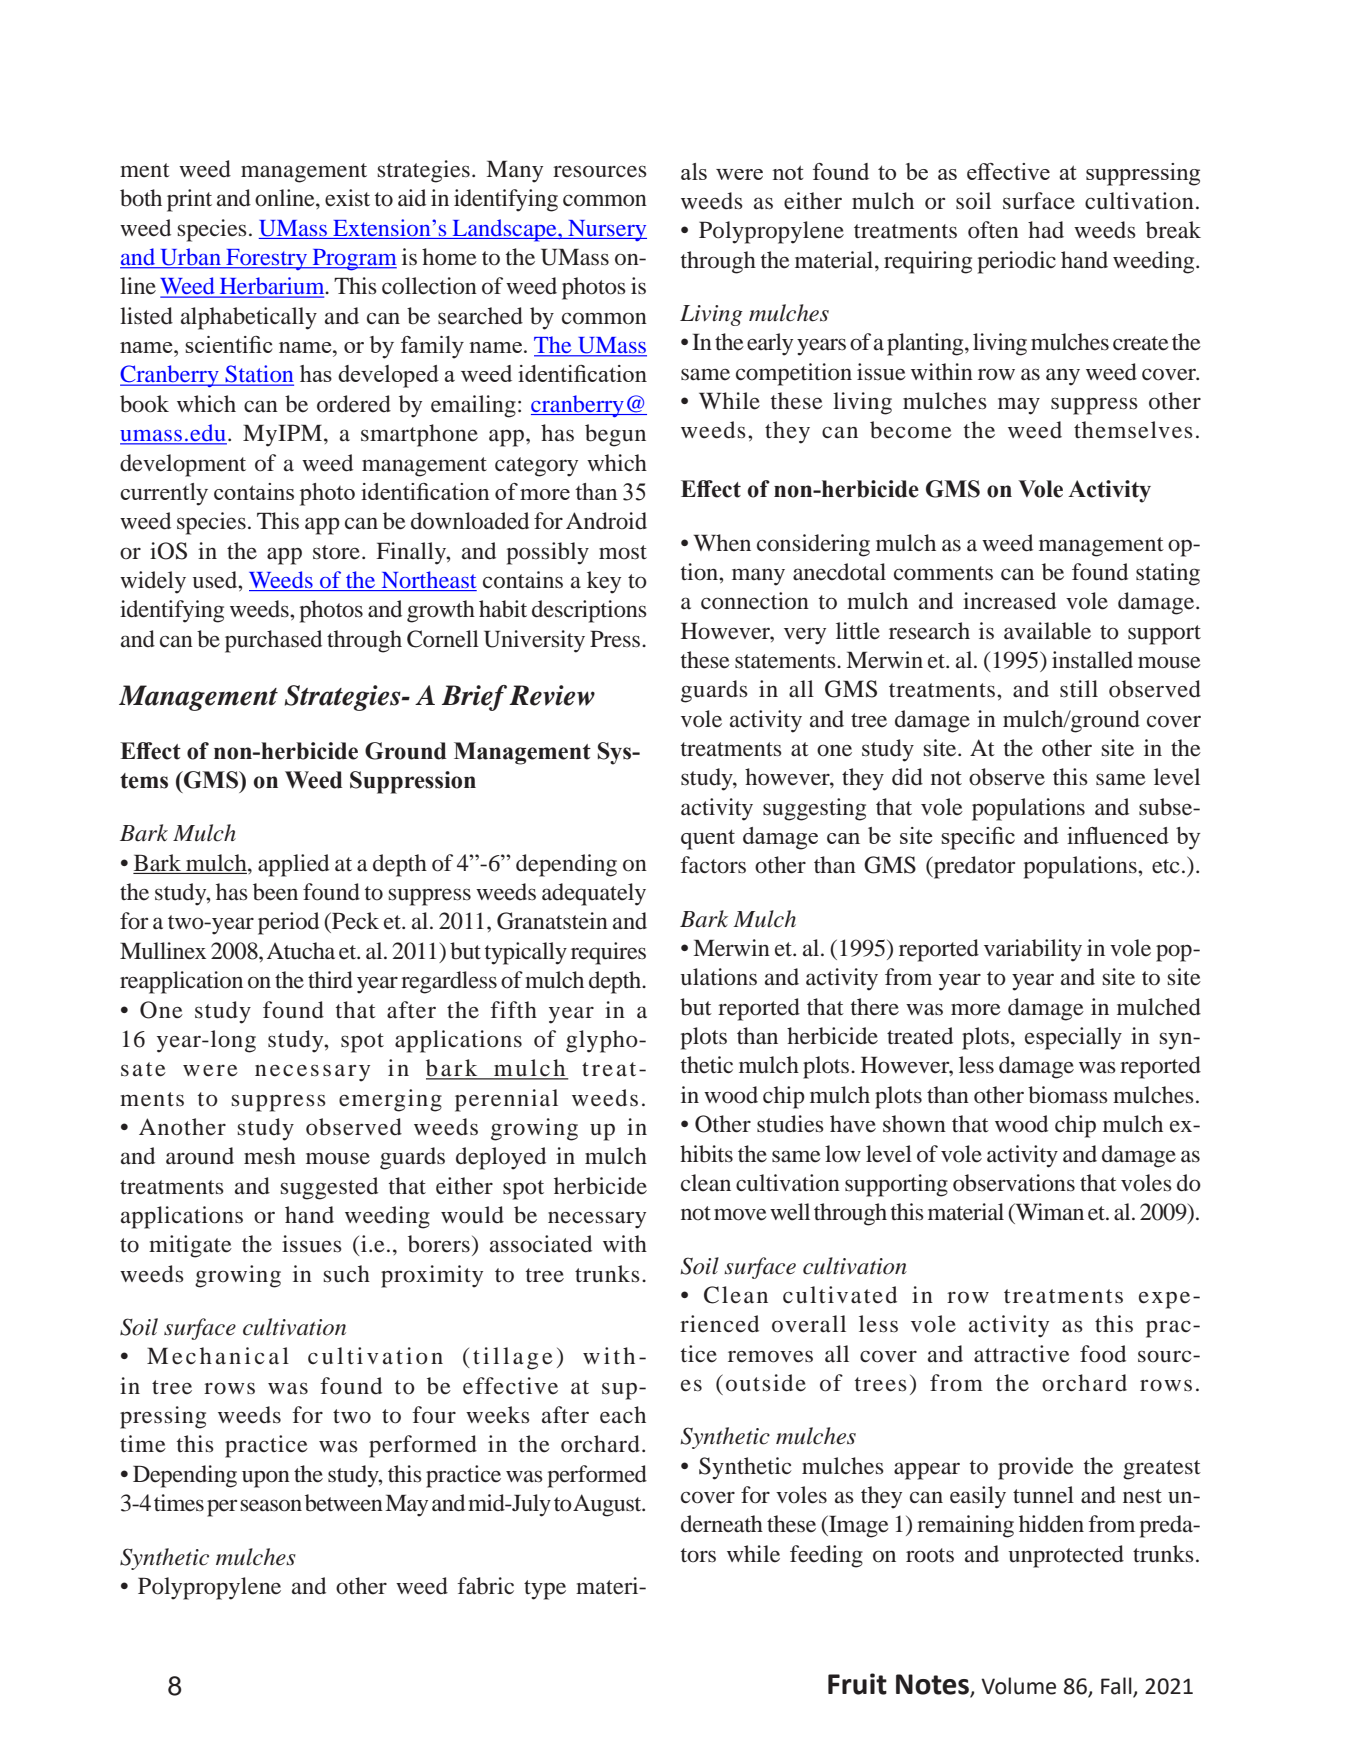  What do you see at coordinates (790, 1124) in the image?
I see `studies` at bounding box center [790, 1124].
